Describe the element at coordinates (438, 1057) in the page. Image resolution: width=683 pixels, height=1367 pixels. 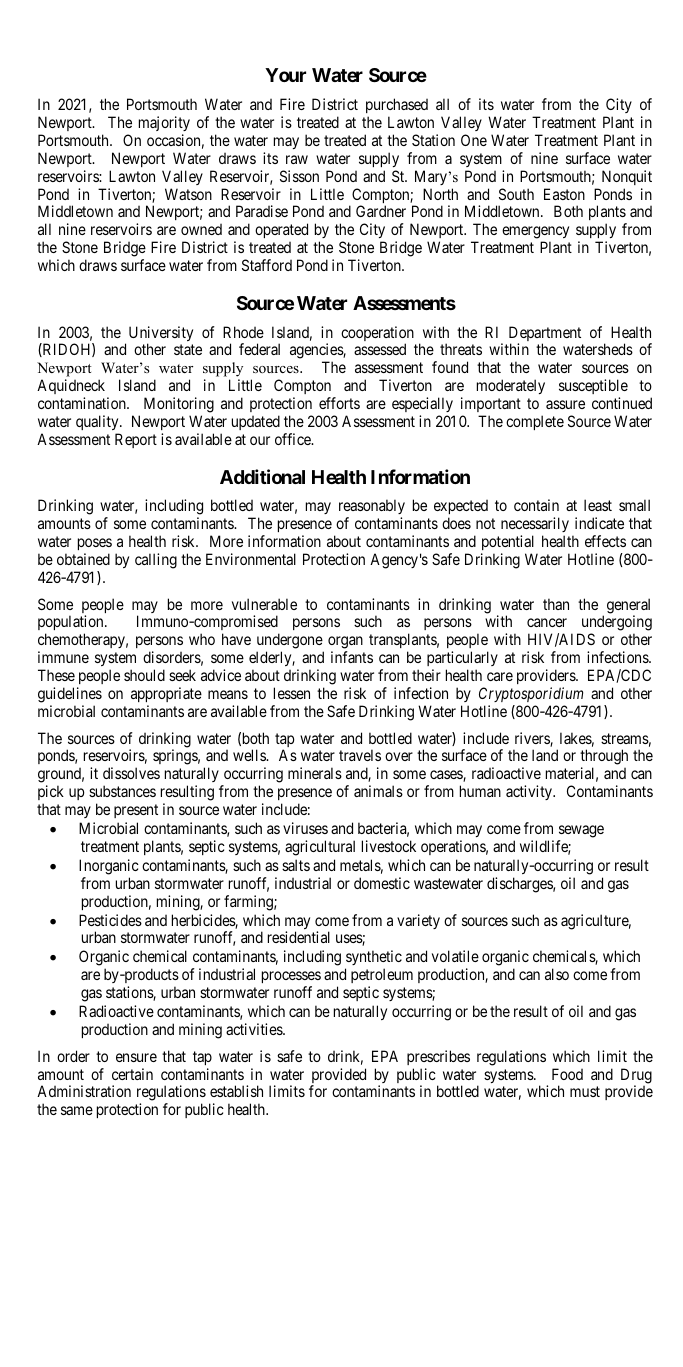
I see `prescribes` at that location.
